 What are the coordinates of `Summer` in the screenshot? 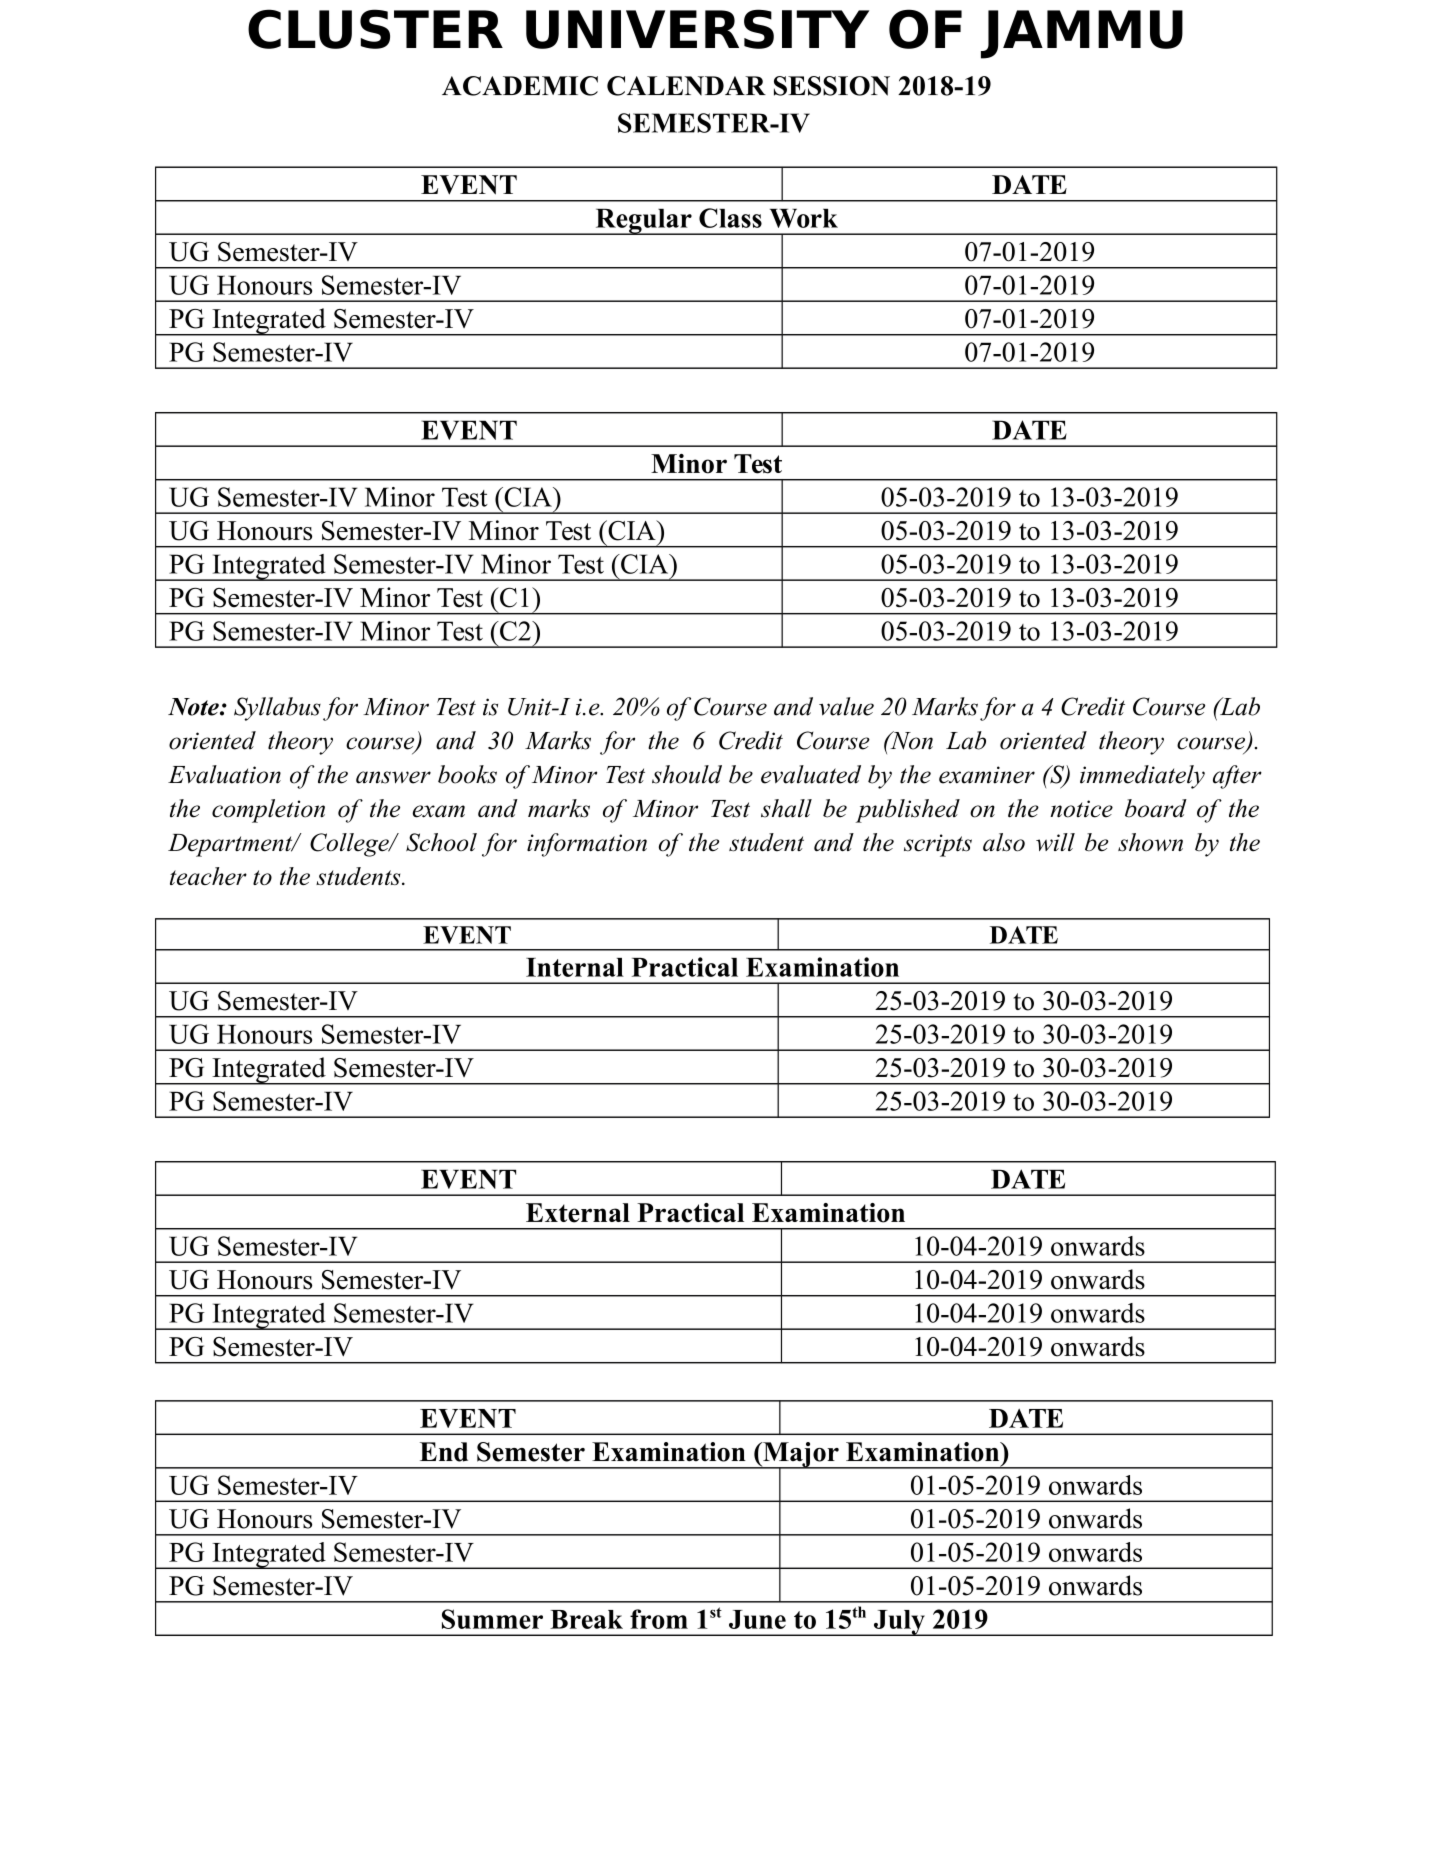 It's located at (492, 1619).
